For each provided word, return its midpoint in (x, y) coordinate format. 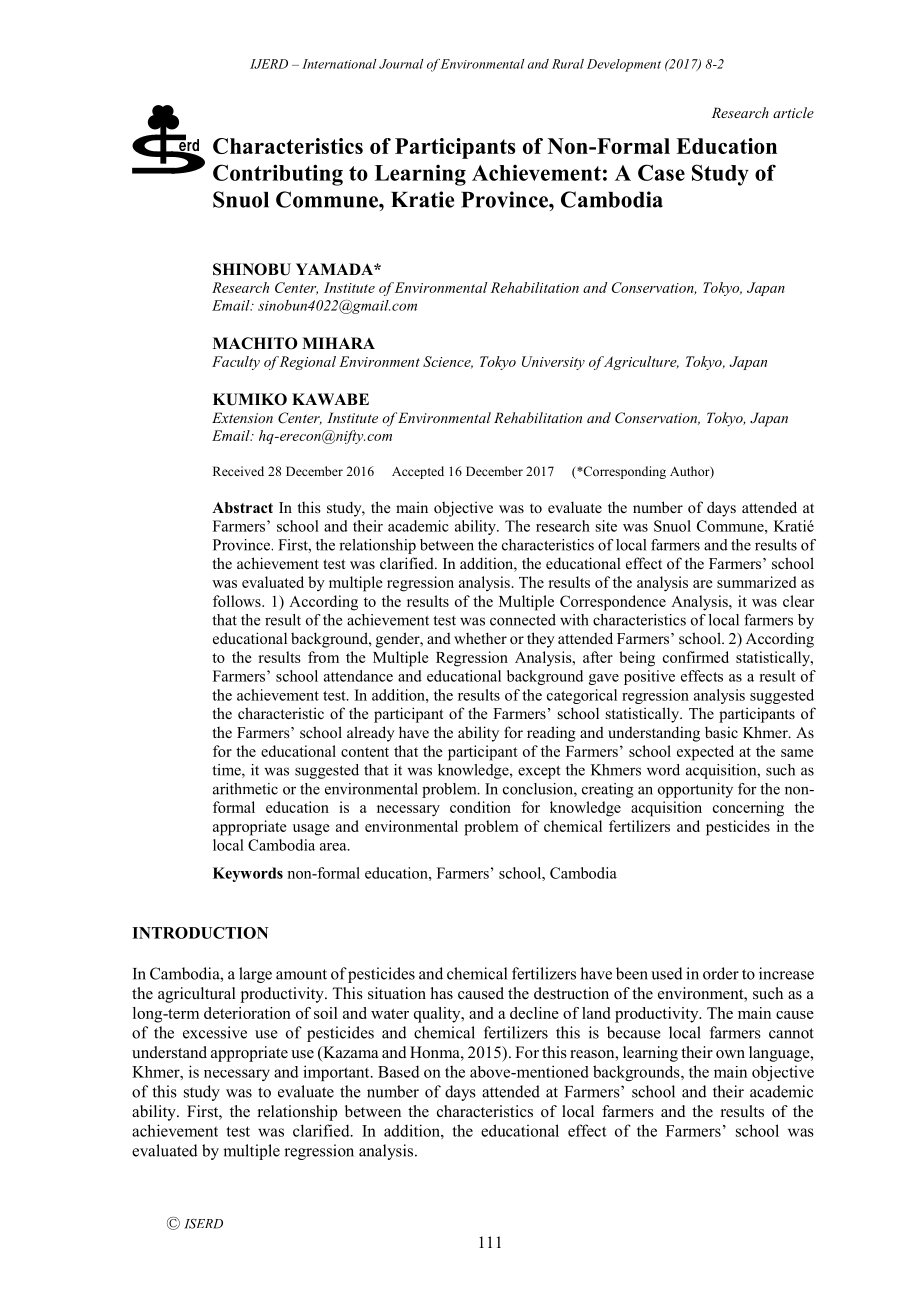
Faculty (236, 363)
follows (238, 601)
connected (523, 620)
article (793, 112)
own (730, 1054)
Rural (568, 64)
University (553, 363)
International (339, 64)
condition (480, 807)
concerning (748, 809)
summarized (756, 582)
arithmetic (245, 789)
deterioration (247, 1013)
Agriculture (641, 363)
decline (534, 1013)
